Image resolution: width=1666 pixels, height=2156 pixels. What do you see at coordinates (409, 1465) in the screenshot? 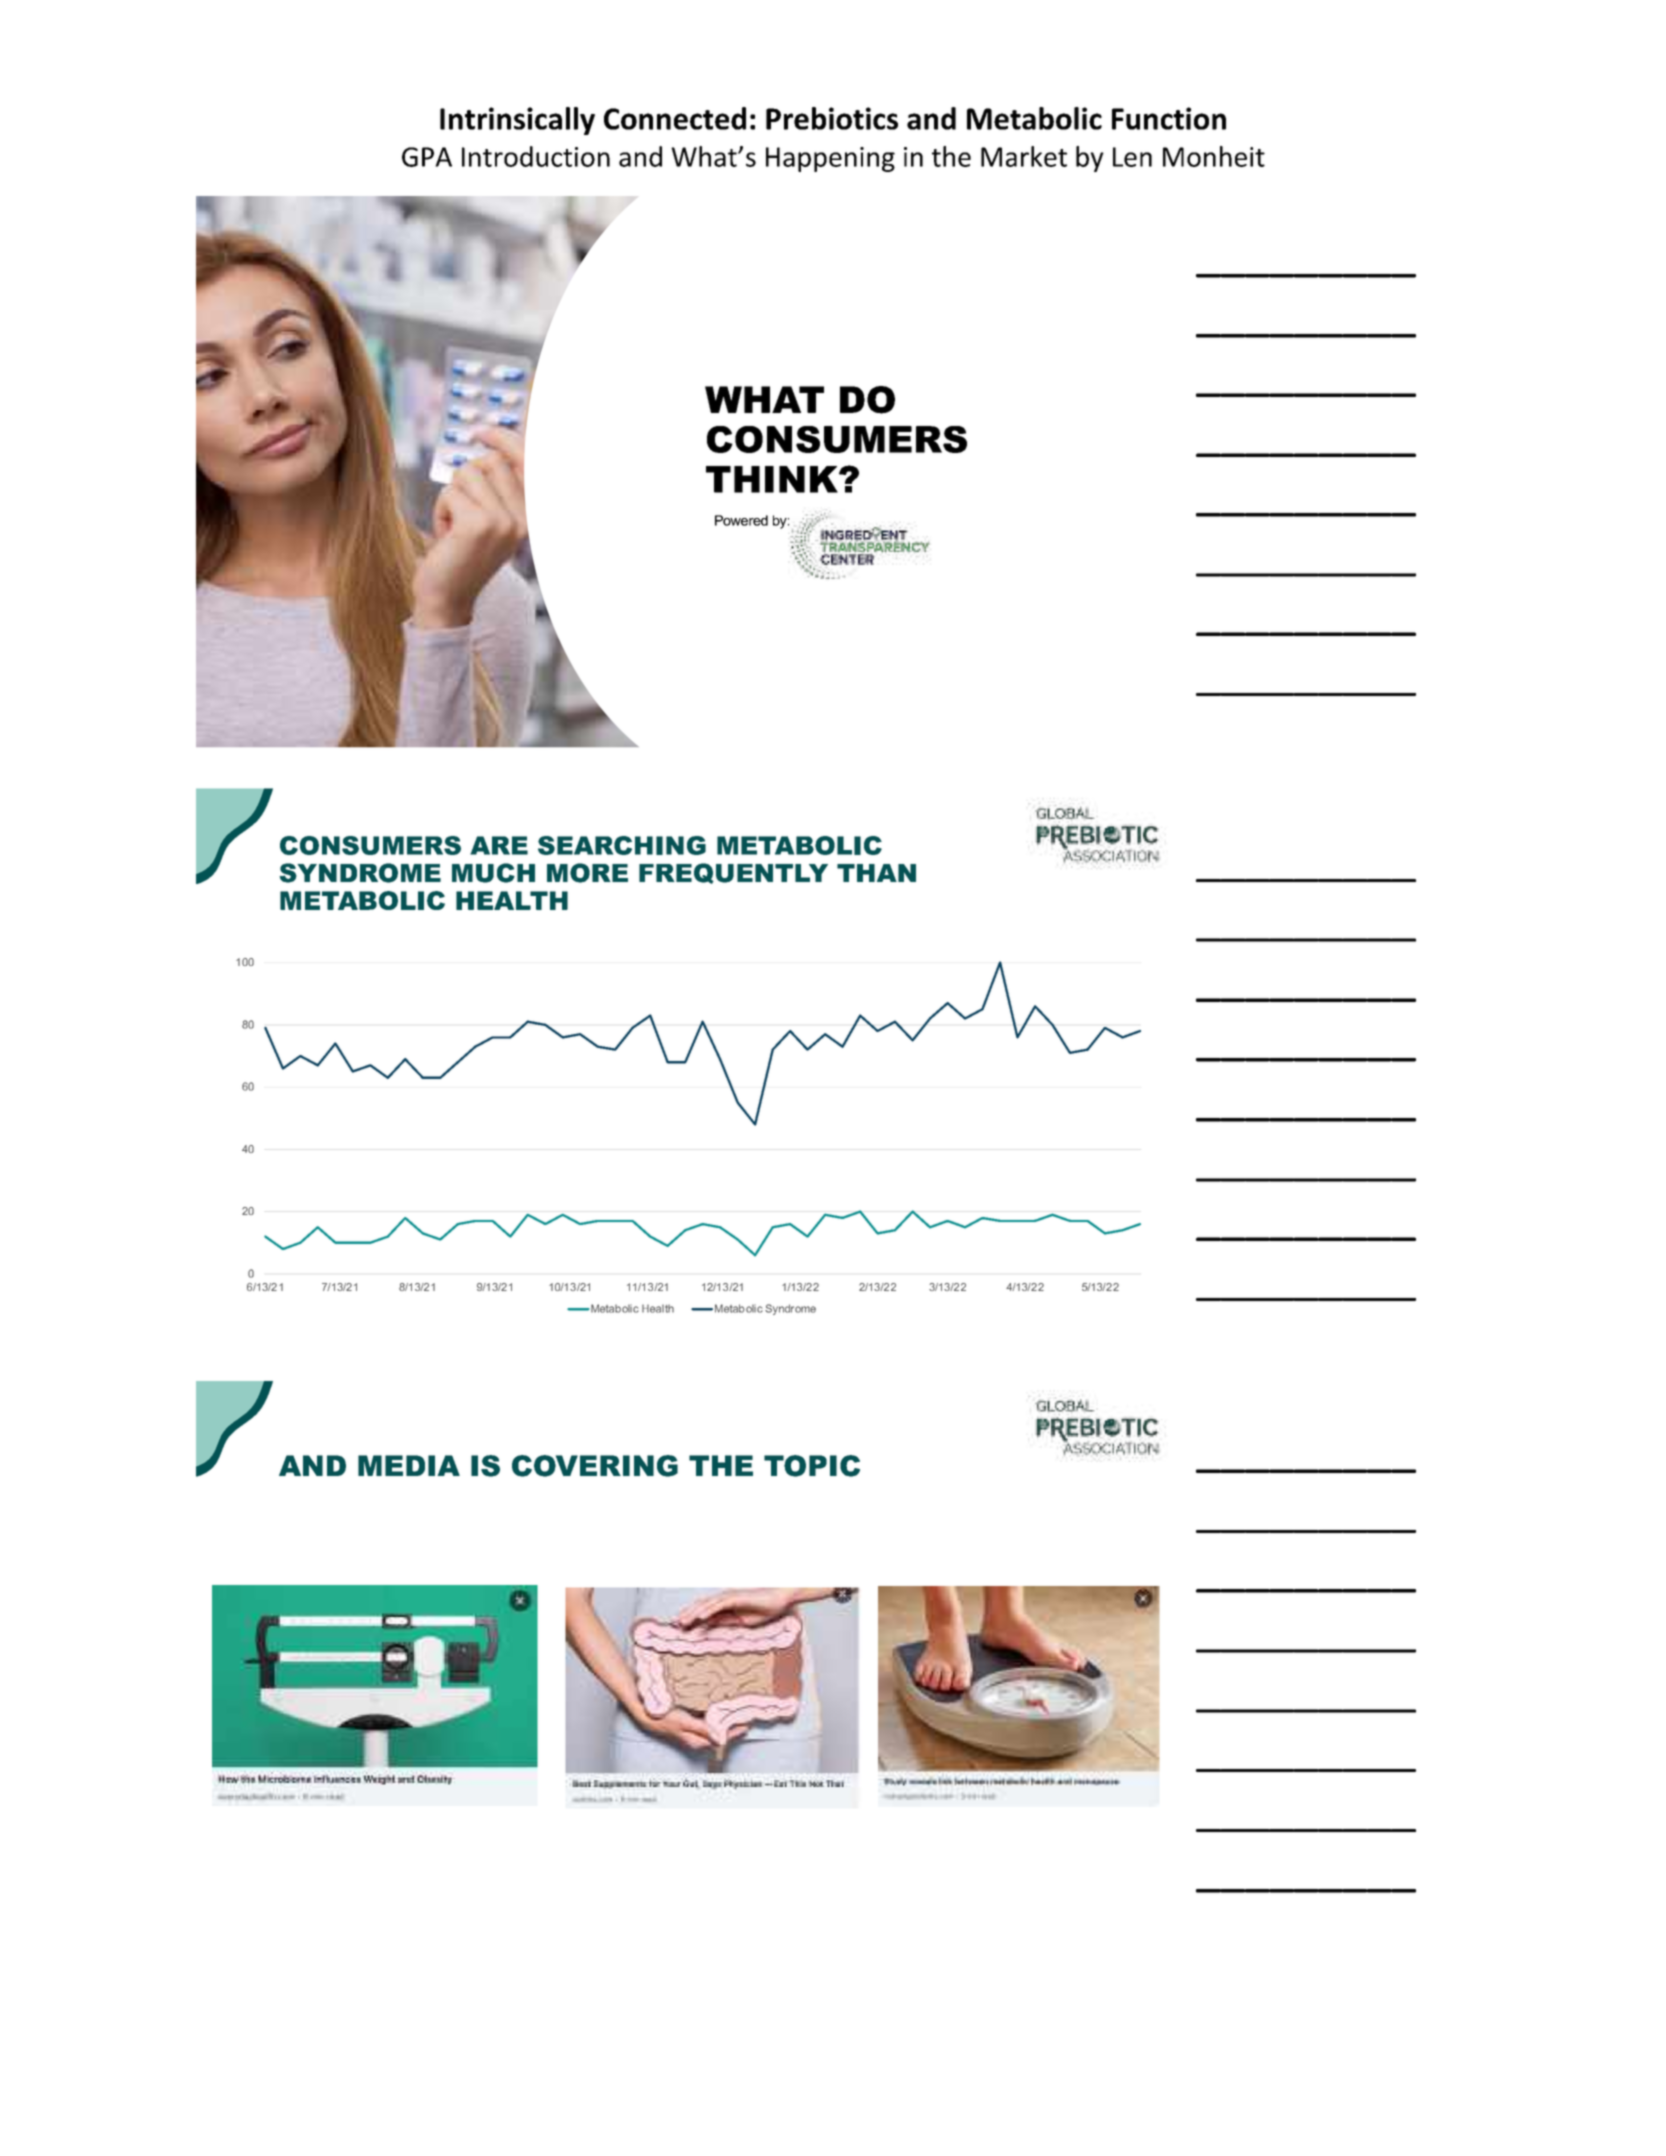
I see `MEDIA` at bounding box center [409, 1465].
